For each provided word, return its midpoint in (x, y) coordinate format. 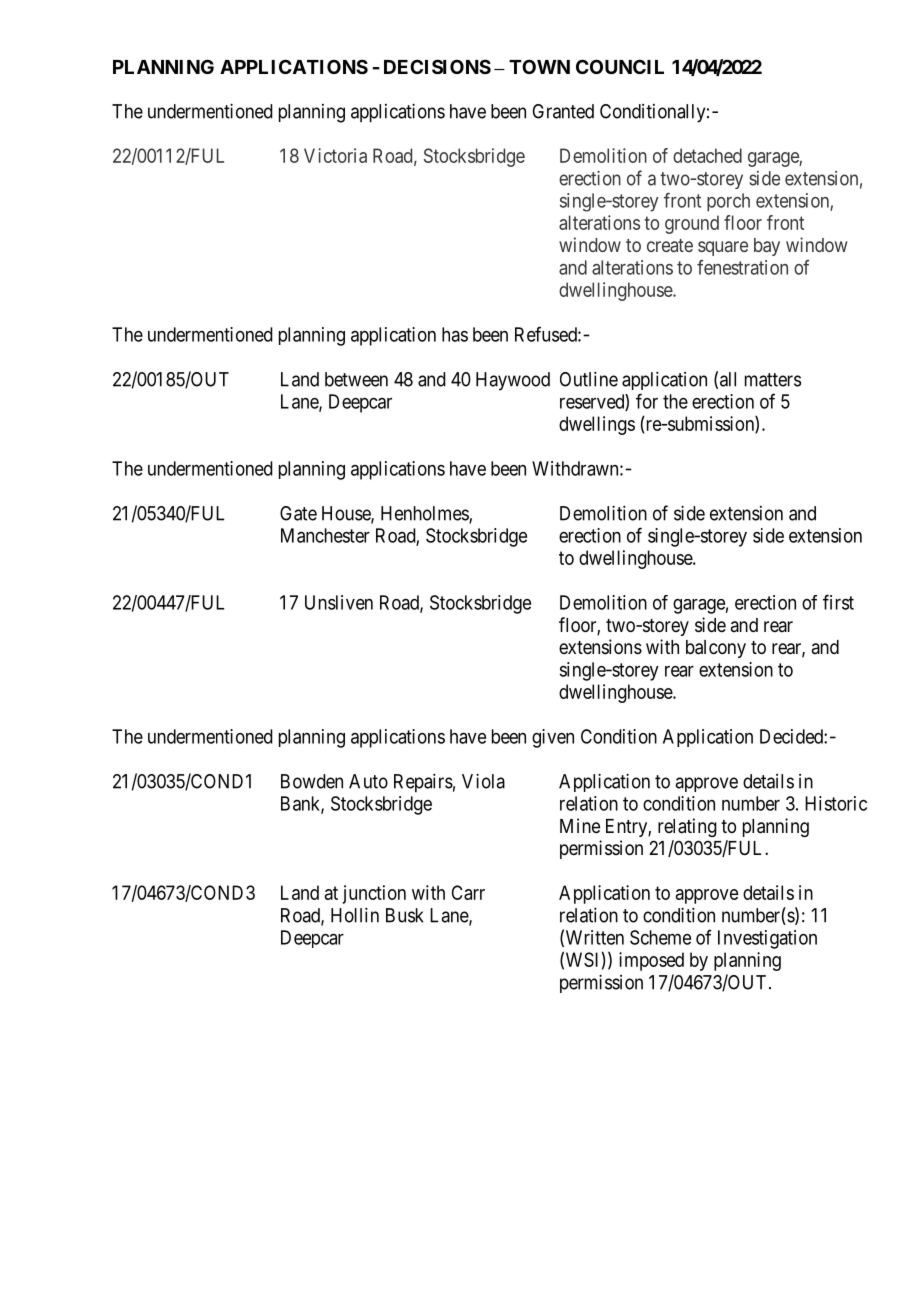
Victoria (335, 155)
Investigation (767, 939)
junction (374, 894)
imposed (651, 961)
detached (707, 155)
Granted (563, 111)
